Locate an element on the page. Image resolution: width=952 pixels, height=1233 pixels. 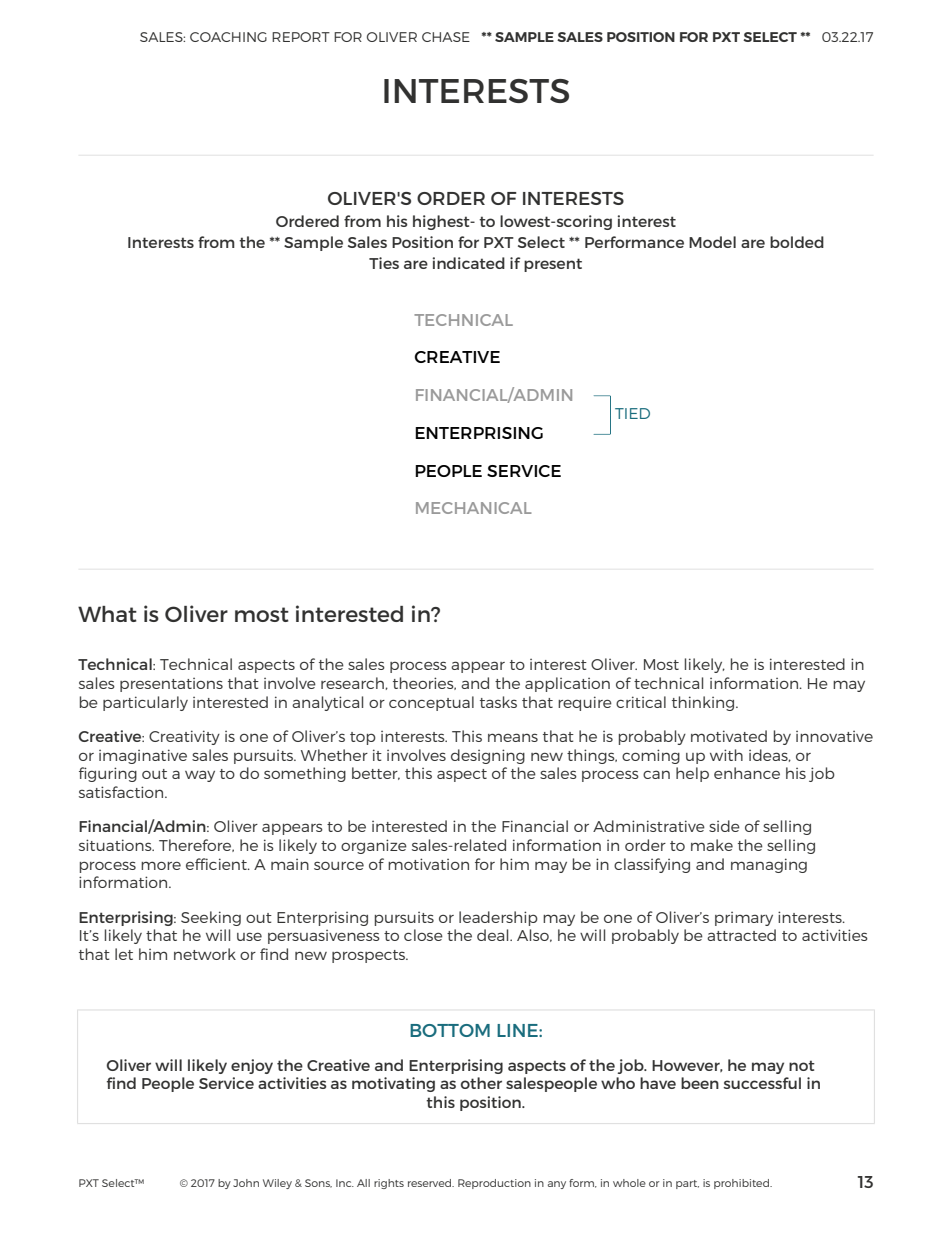
tasks is located at coordinates (498, 702).
